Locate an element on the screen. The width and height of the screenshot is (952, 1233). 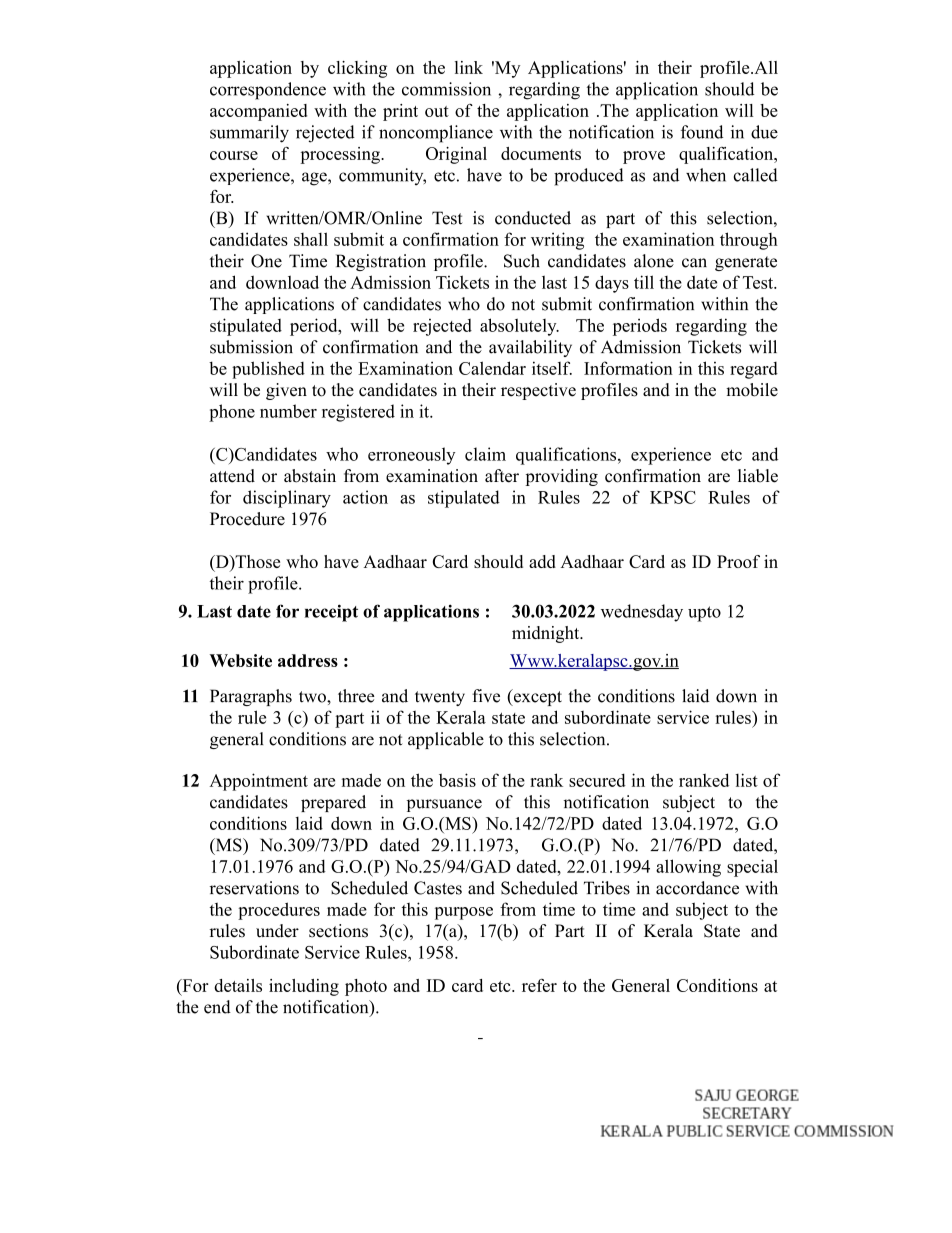
after is located at coordinates (502, 476).
